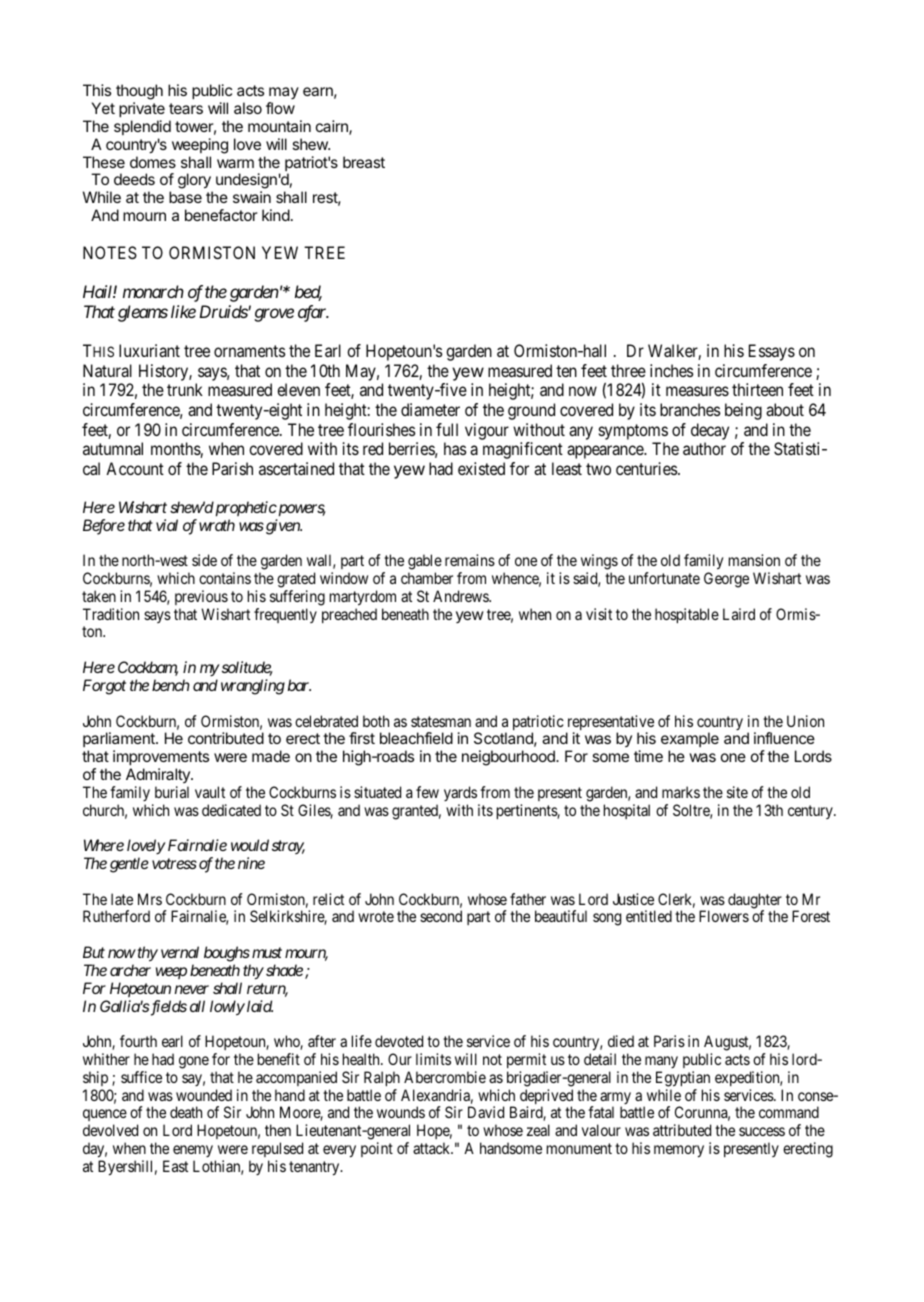 The image size is (924, 1302). What do you see at coordinates (441, 916) in the screenshot?
I see `second` at bounding box center [441, 916].
